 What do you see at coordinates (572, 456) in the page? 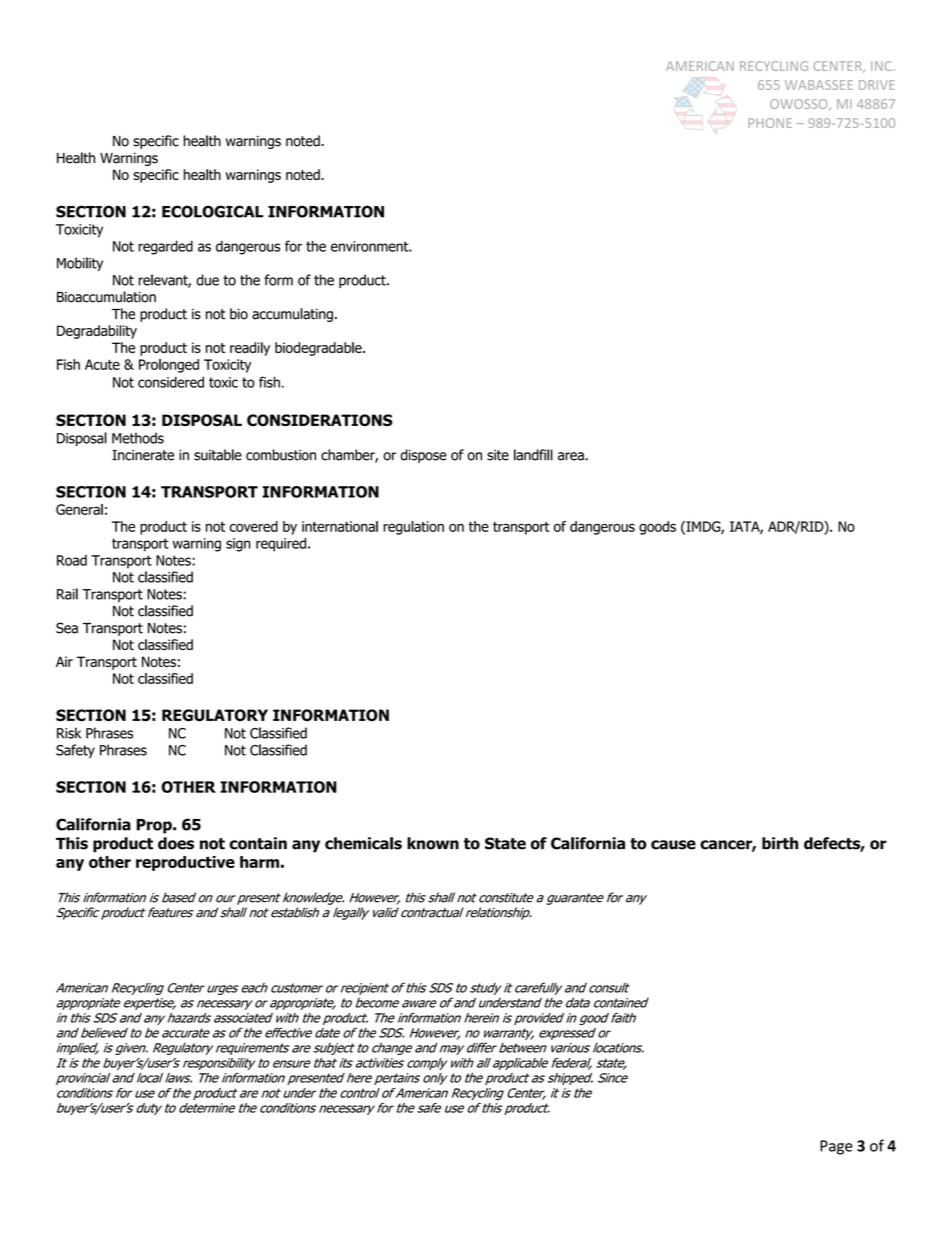
I see `area` at bounding box center [572, 456].
